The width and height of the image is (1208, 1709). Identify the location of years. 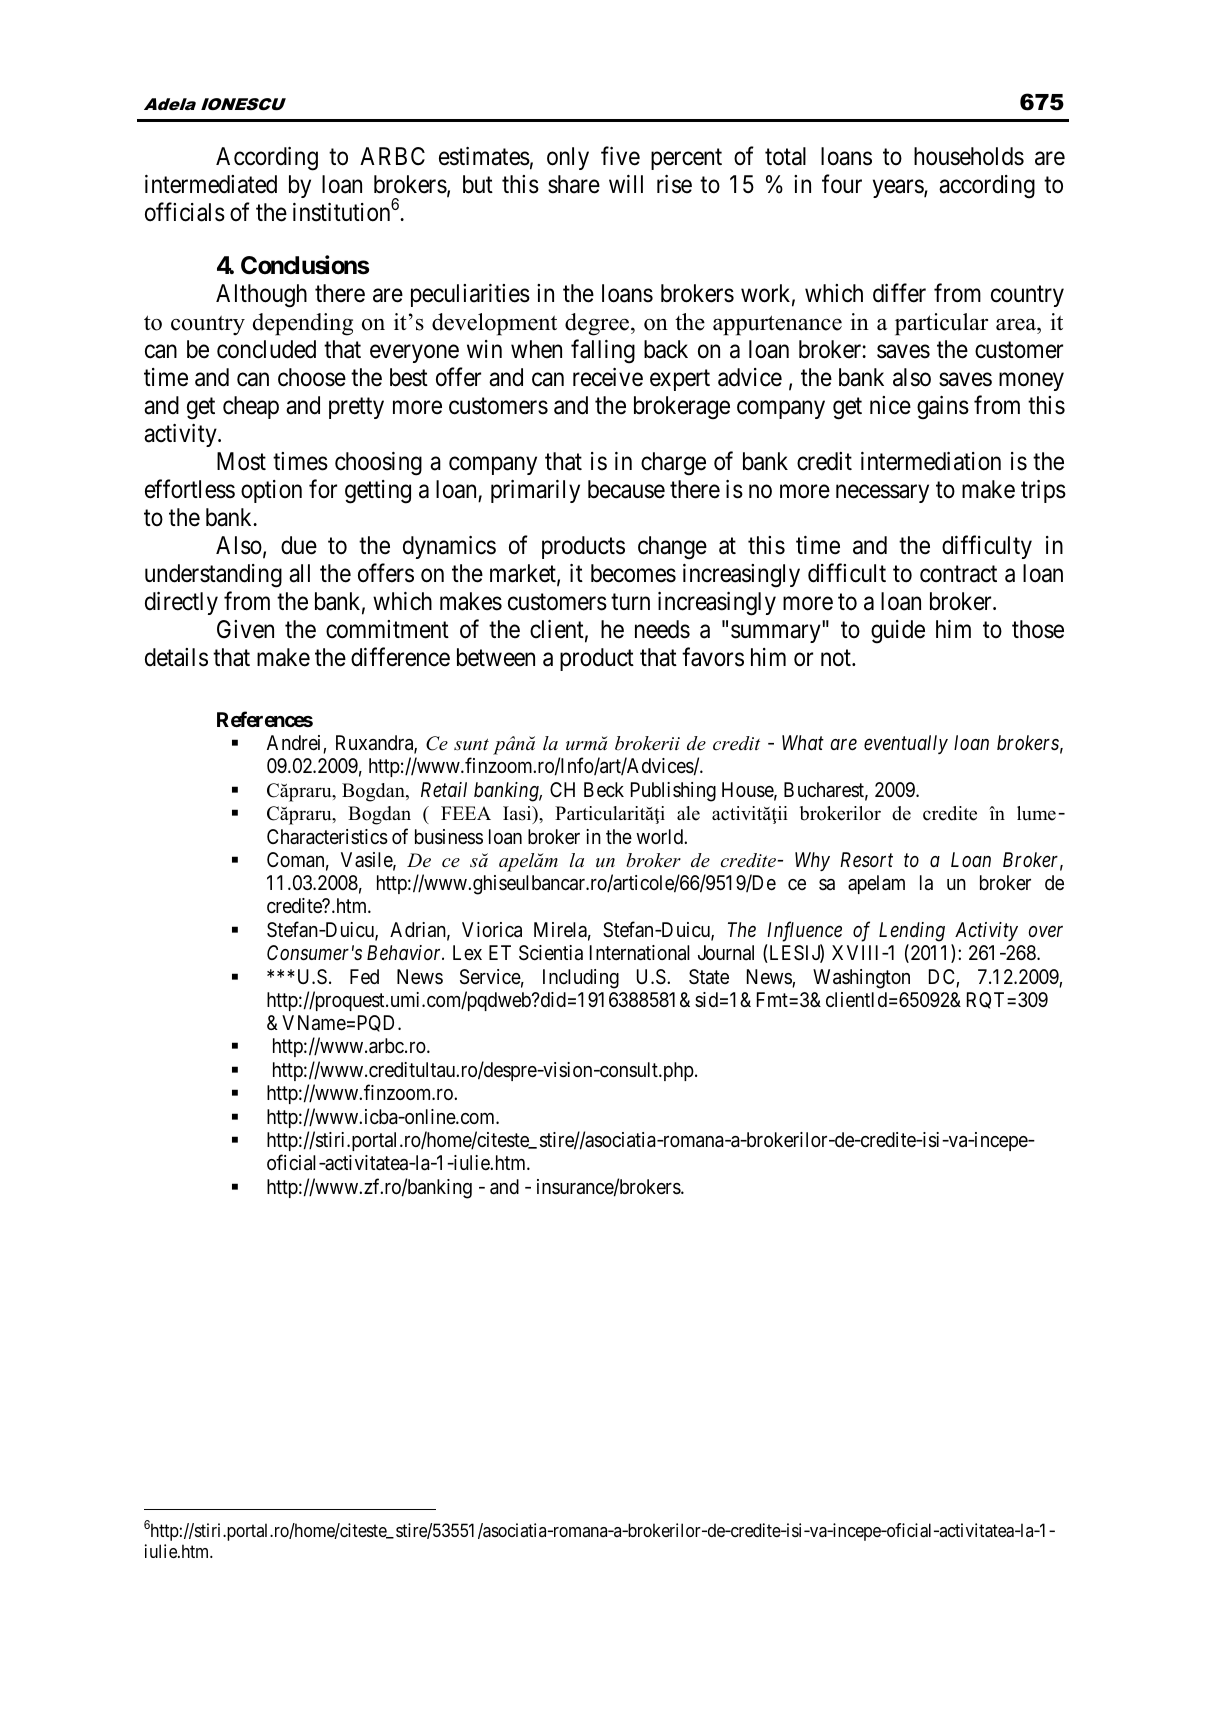
(899, 189).
